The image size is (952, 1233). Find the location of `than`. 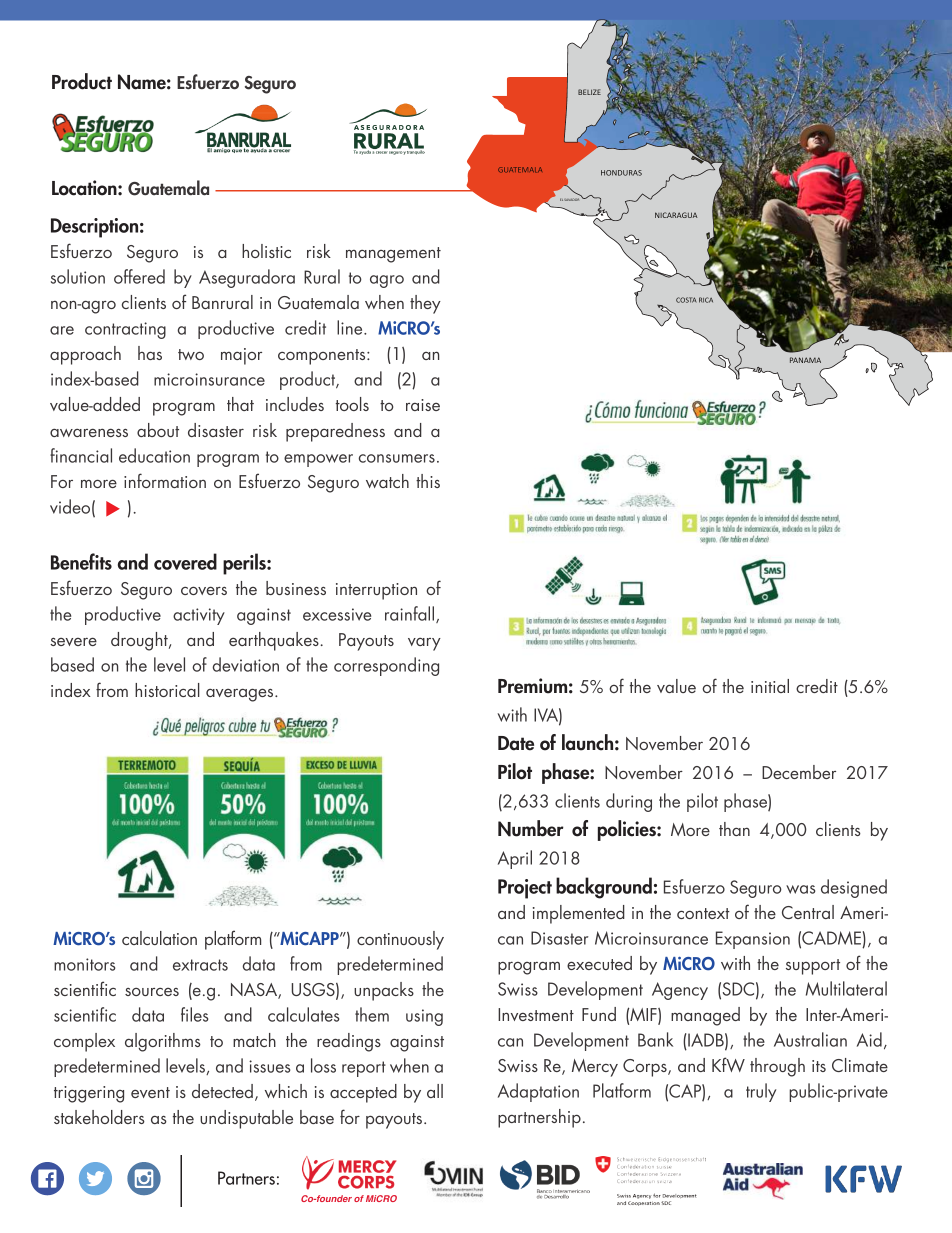

than is located at coordinates (734, 829).
